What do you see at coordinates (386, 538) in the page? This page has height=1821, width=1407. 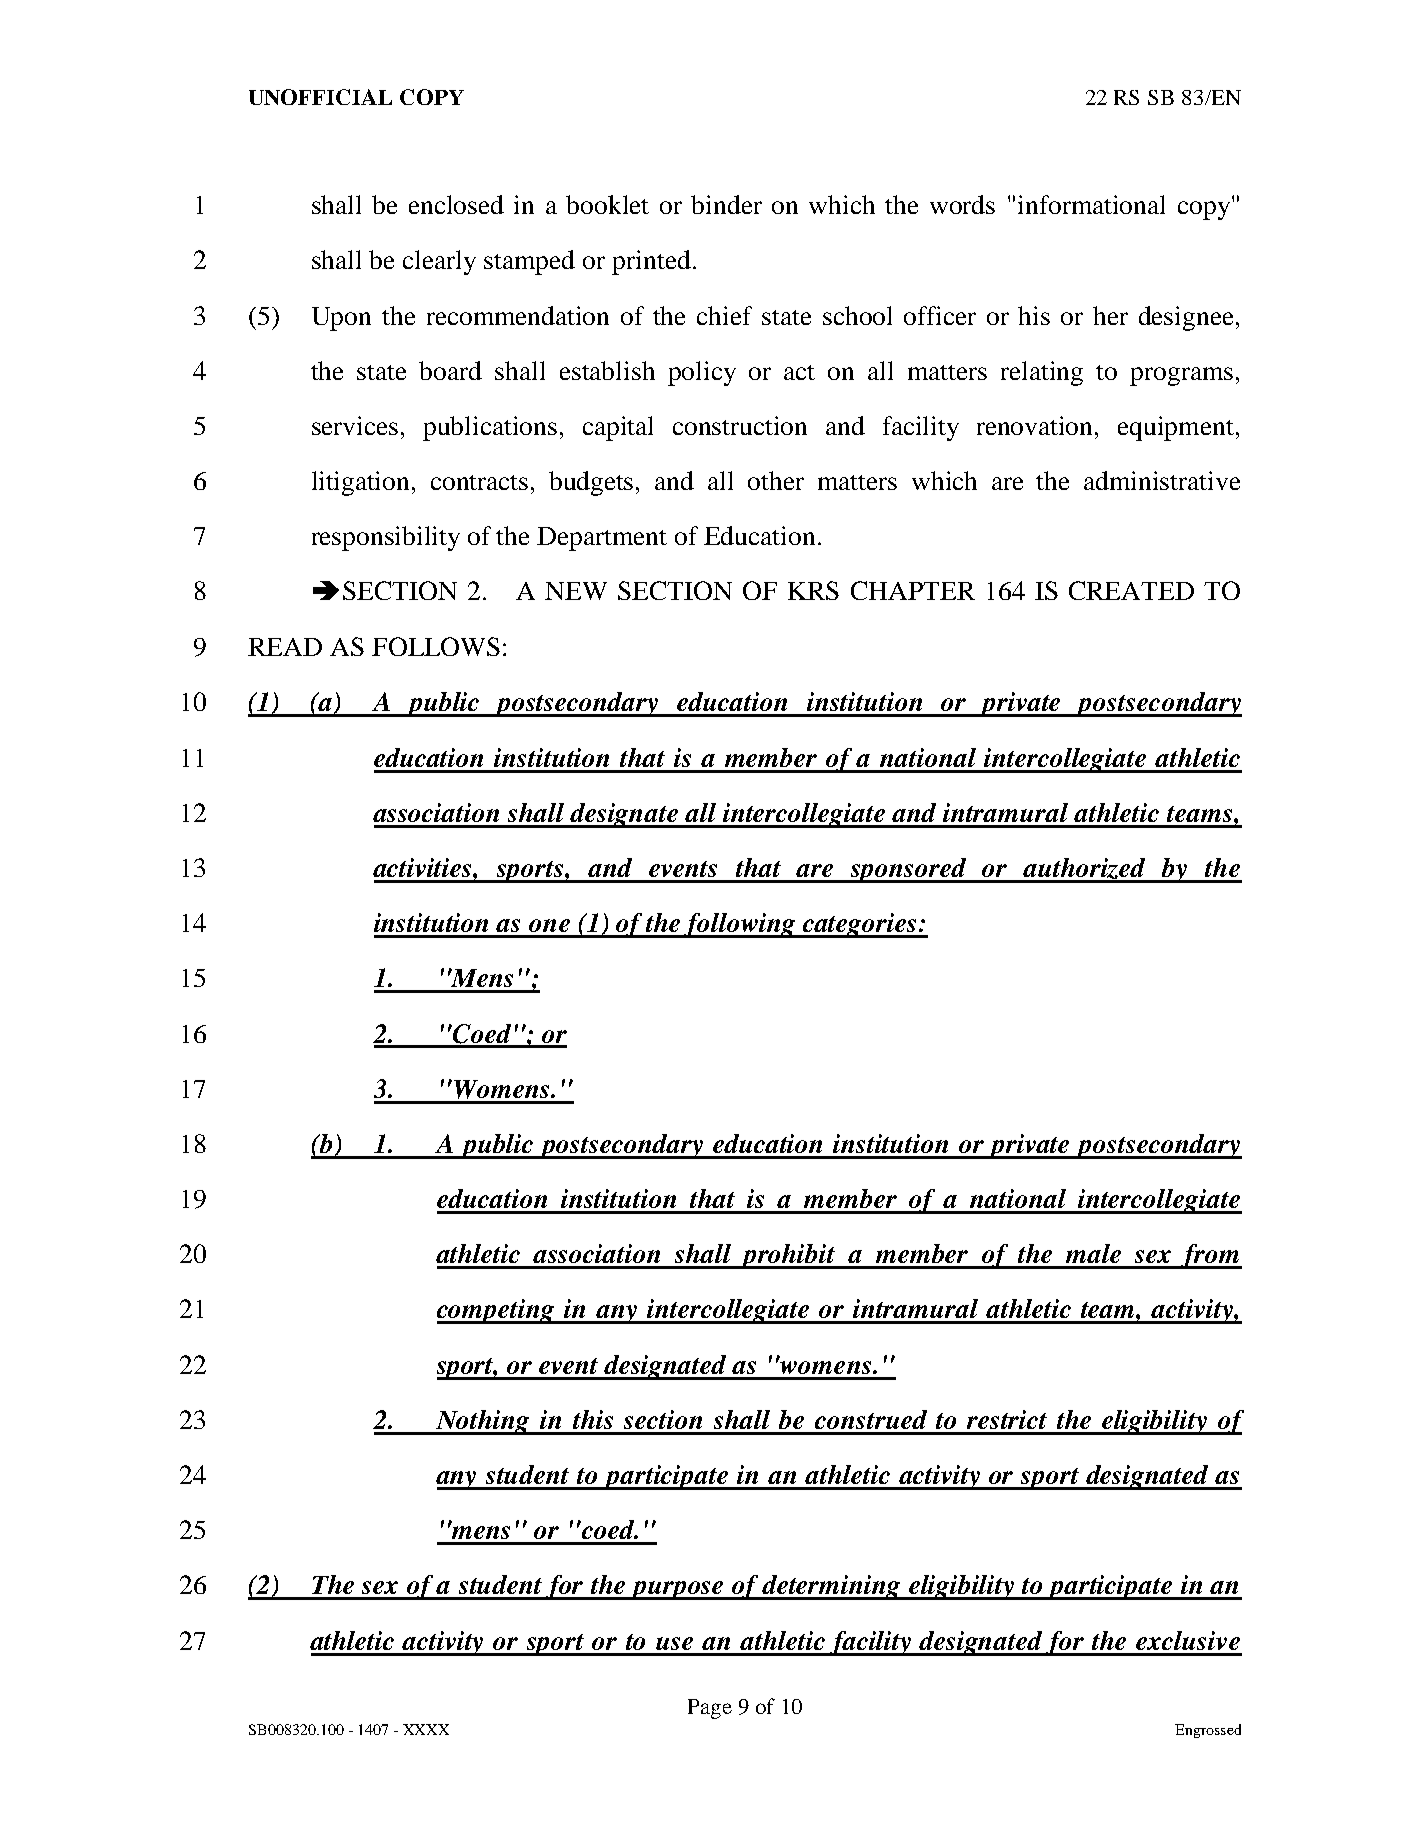 I see `responsibility` at bounding box center [386, 538].
